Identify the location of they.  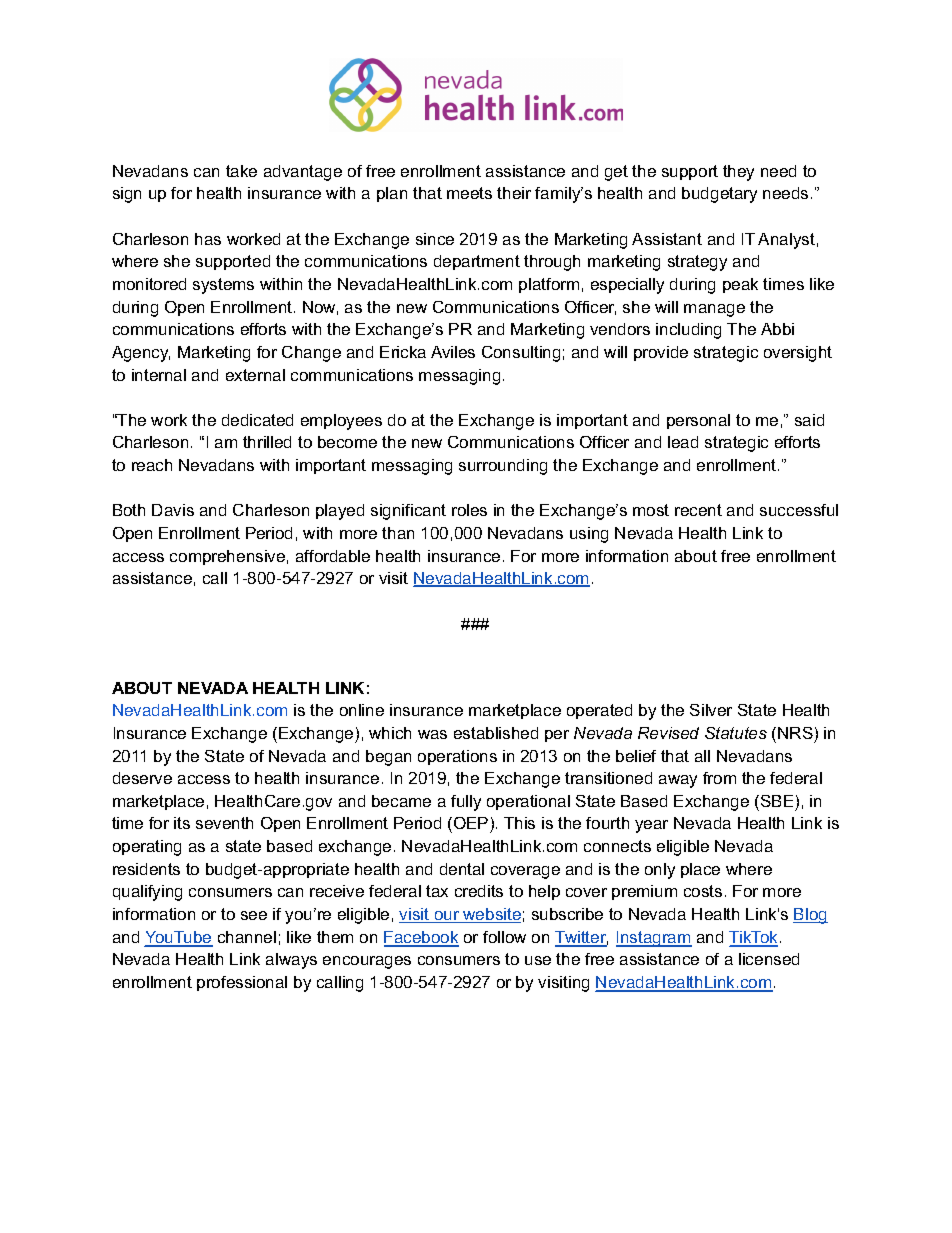
(738, 173).
